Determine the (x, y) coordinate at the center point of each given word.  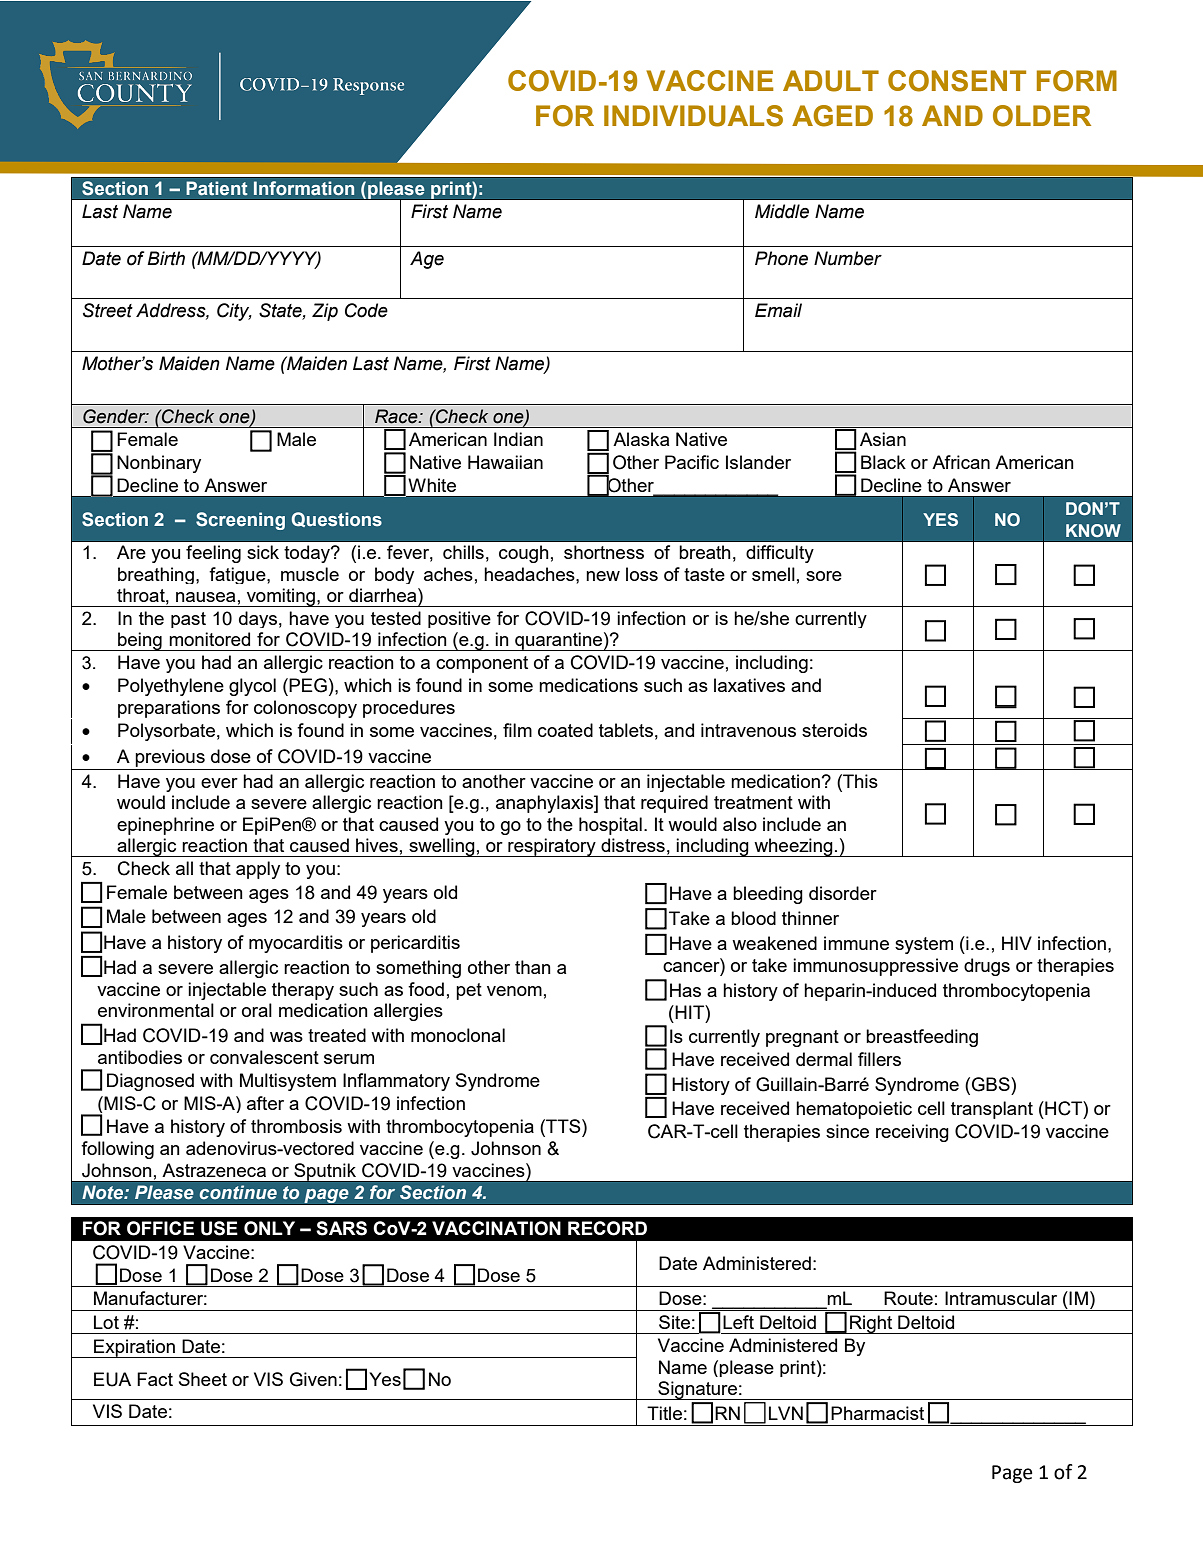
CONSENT (957, 81)
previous (170, 759)
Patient (217, 188)
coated (565, 730)
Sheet (203, 1379)
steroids (834, 730)
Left (738, 1322)
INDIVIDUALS (693, 116)
